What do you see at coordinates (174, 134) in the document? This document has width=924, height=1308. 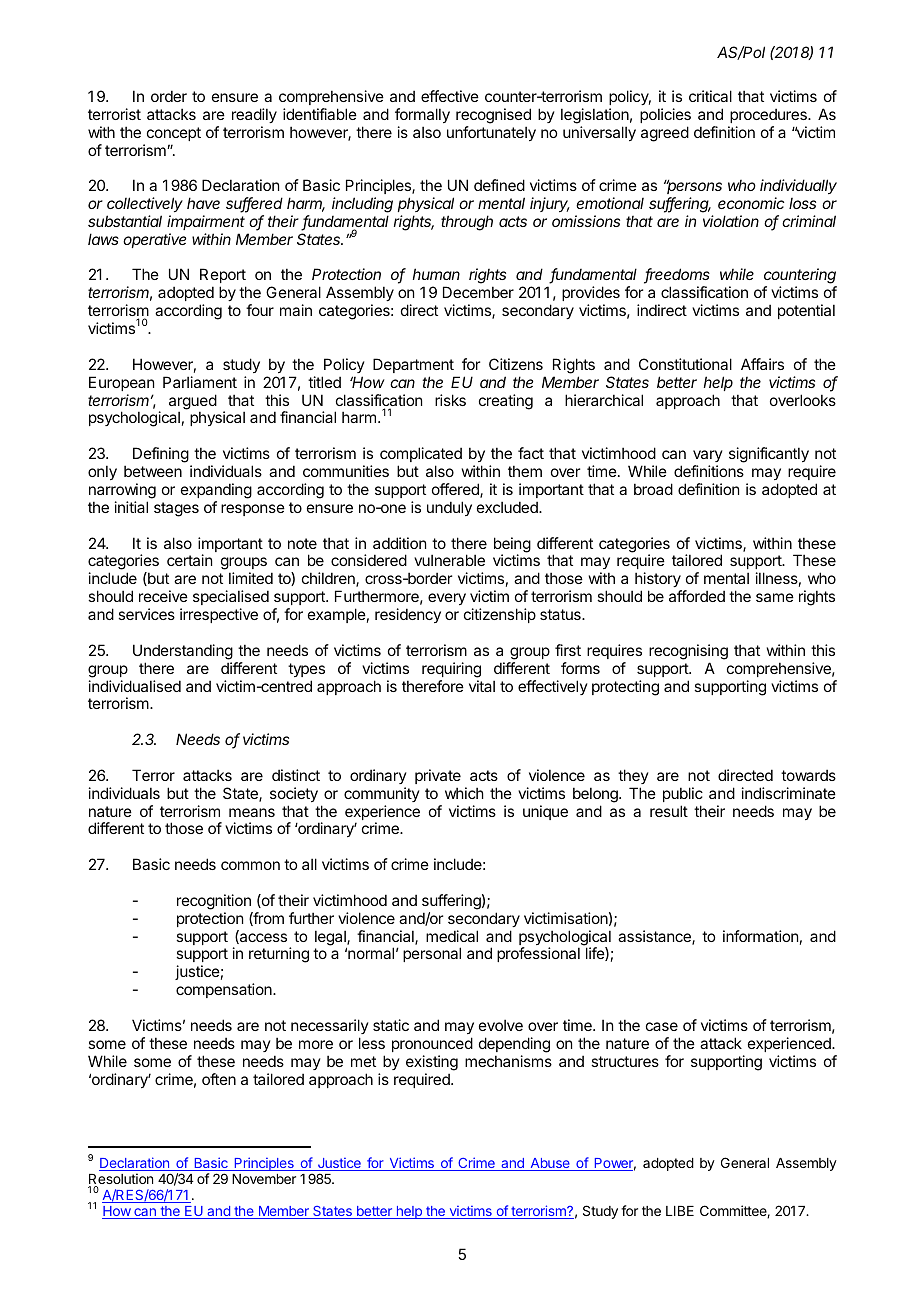 I see `concept` at bounding box center [174, 134].
